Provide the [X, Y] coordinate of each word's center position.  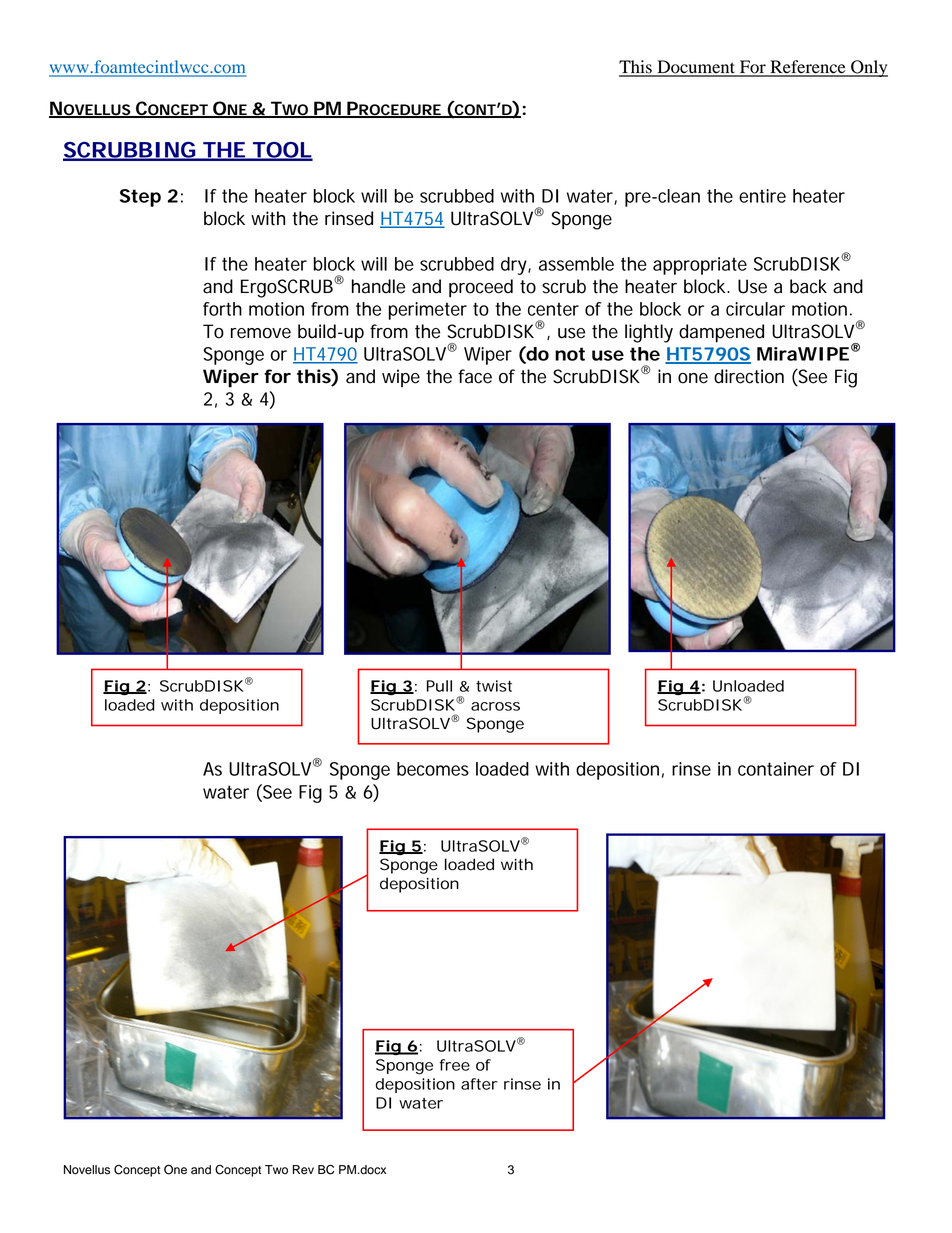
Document [696, 68]
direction [749, 376]
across [495, 706]
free [454, 1065]
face [475, 376]
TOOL [282, 151]
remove [261, 333]
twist [494, 686]
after [479, 1084]
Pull [439, 686]
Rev [303, 1170]
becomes [433, 769]
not [570, 354]
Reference [808, 68]
